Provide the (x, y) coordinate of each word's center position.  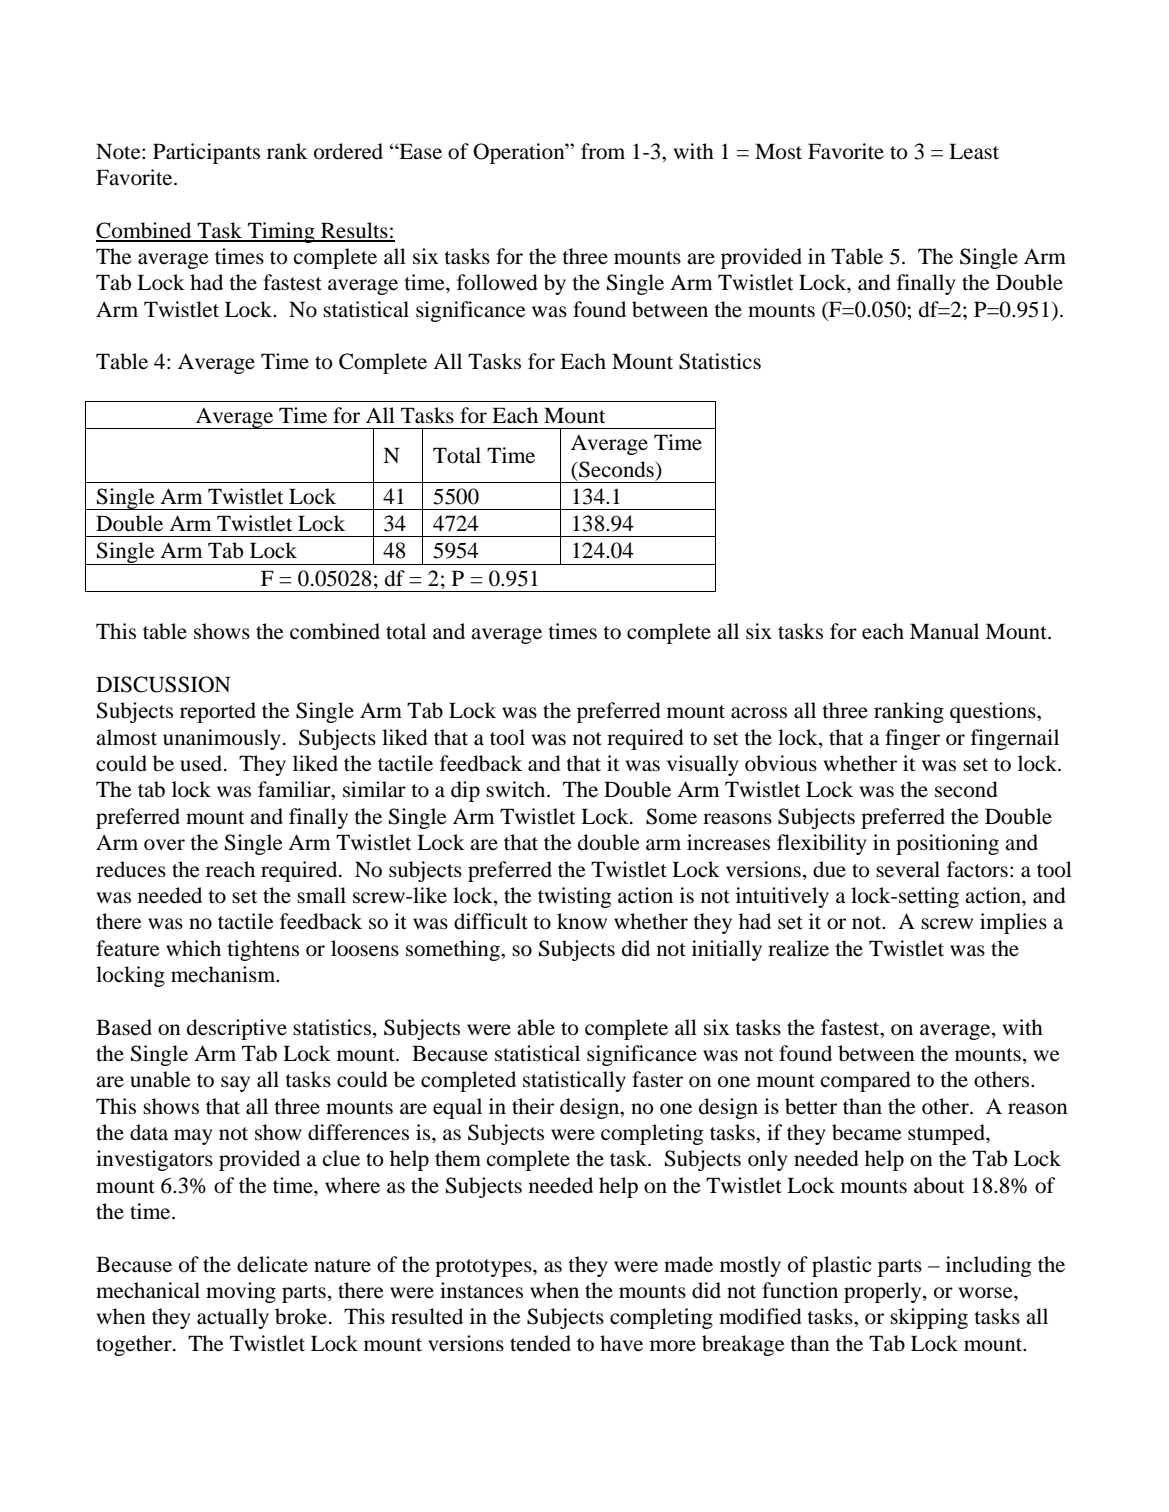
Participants (206, 153)
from (603, 151)
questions (994, 712)
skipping (929, 1318)
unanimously (222, 739)
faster (657, 1079)
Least (974, 151)
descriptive (237, 1029)
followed (497, 282)
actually (233, 1318)
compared (866, 1081)
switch (517, 789)
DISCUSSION (163, 684)
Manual (944, 631)
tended (540, 1343)
